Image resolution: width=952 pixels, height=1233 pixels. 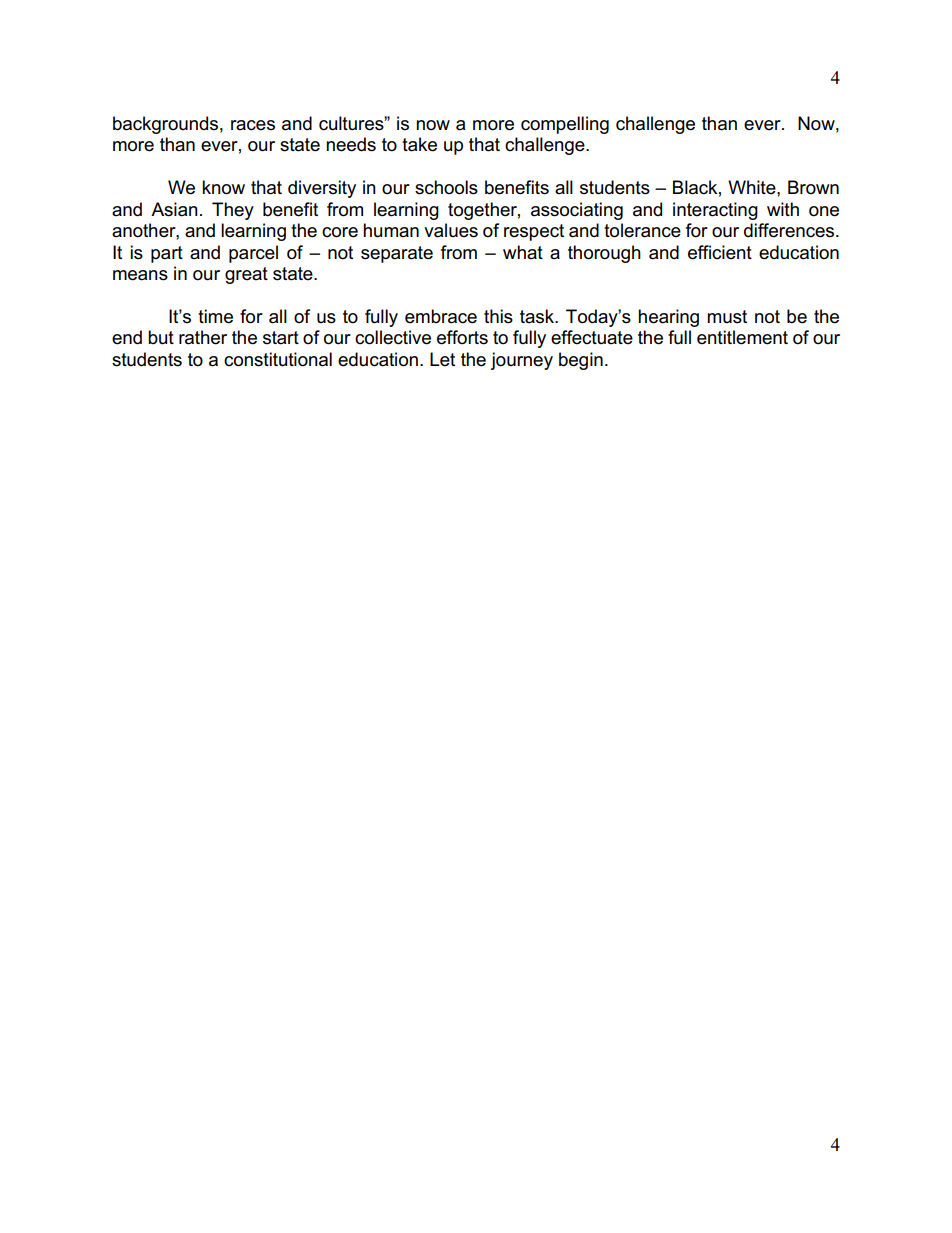 I want to click on compelling, so click(x=565, y=125).
